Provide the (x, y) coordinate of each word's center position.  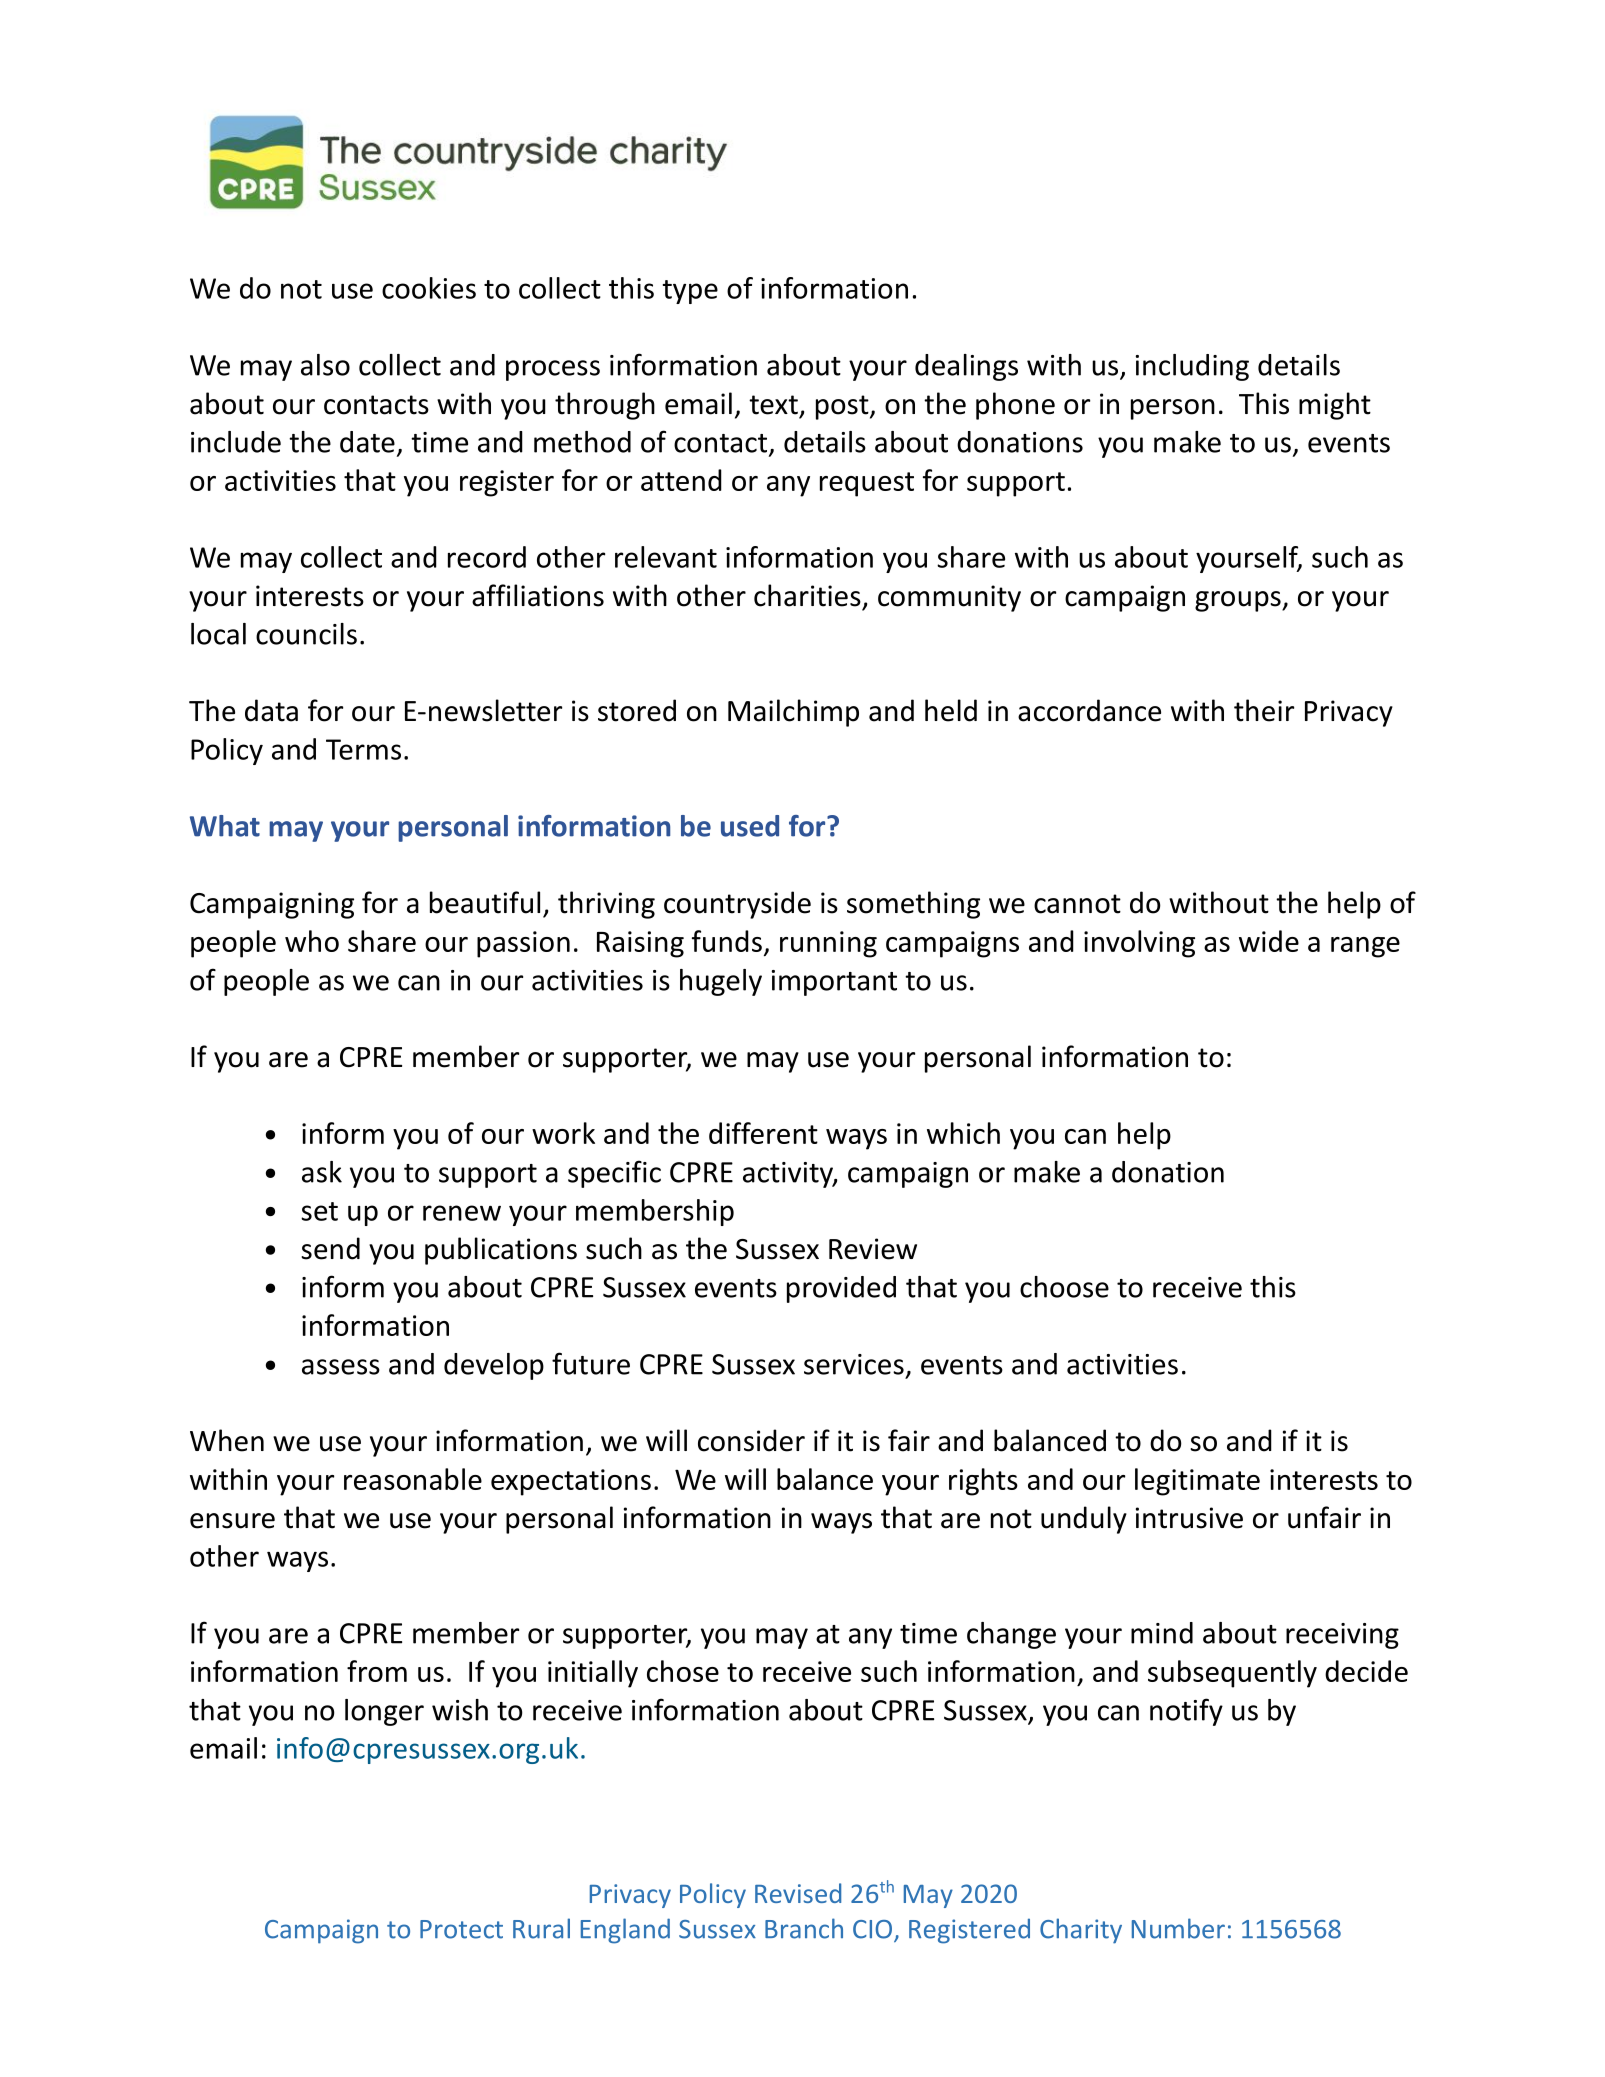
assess (341, 1367)
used (750, 826)
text (773, 405)
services (854, 1364)
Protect (461, 1929)
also (325, 365)
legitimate (1197, 1482)
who (312, 941)
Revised (798, 1893)
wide (1269, 941)
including (1192, 367)
